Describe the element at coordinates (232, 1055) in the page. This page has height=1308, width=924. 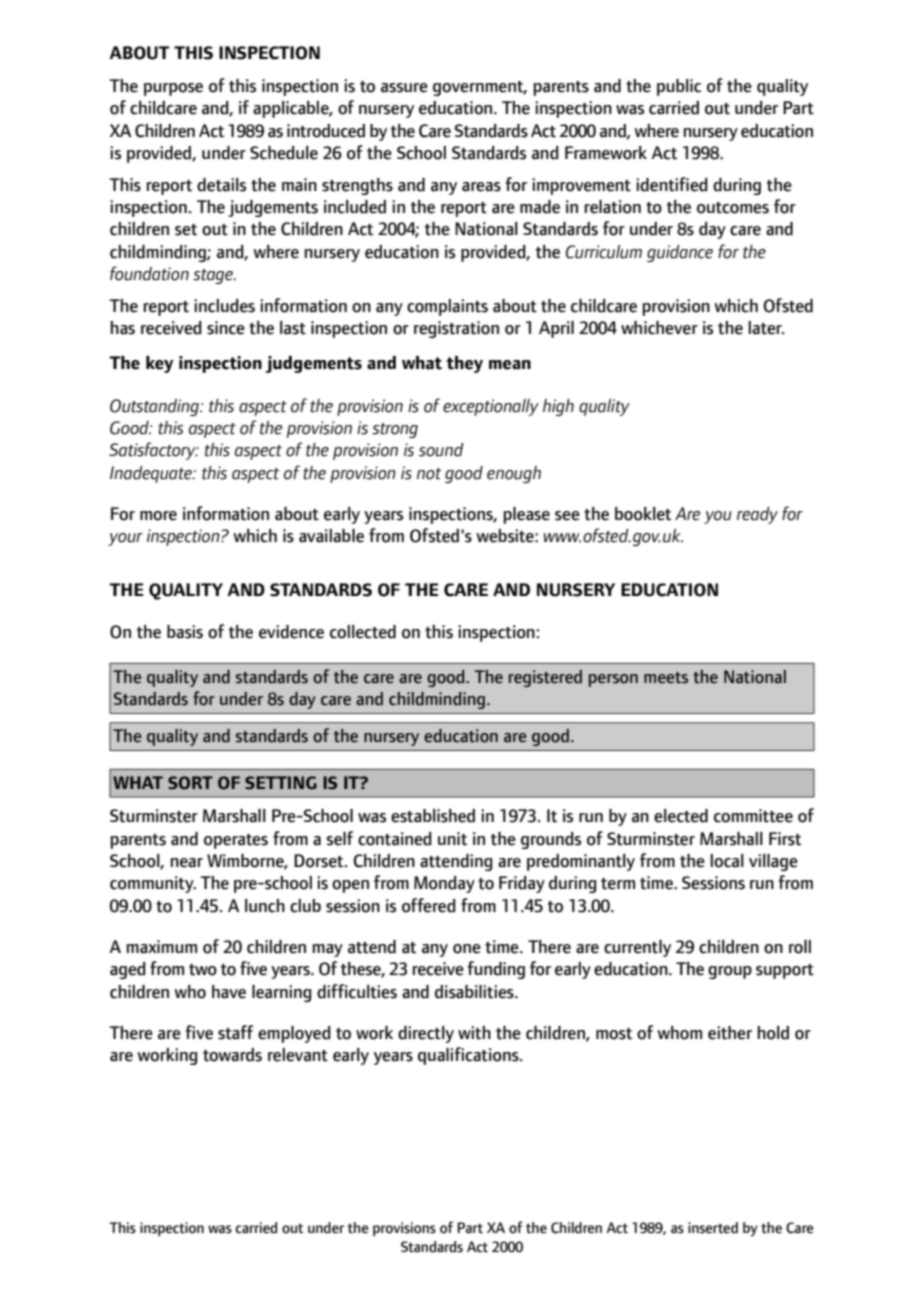
I see `towards` at that location.
